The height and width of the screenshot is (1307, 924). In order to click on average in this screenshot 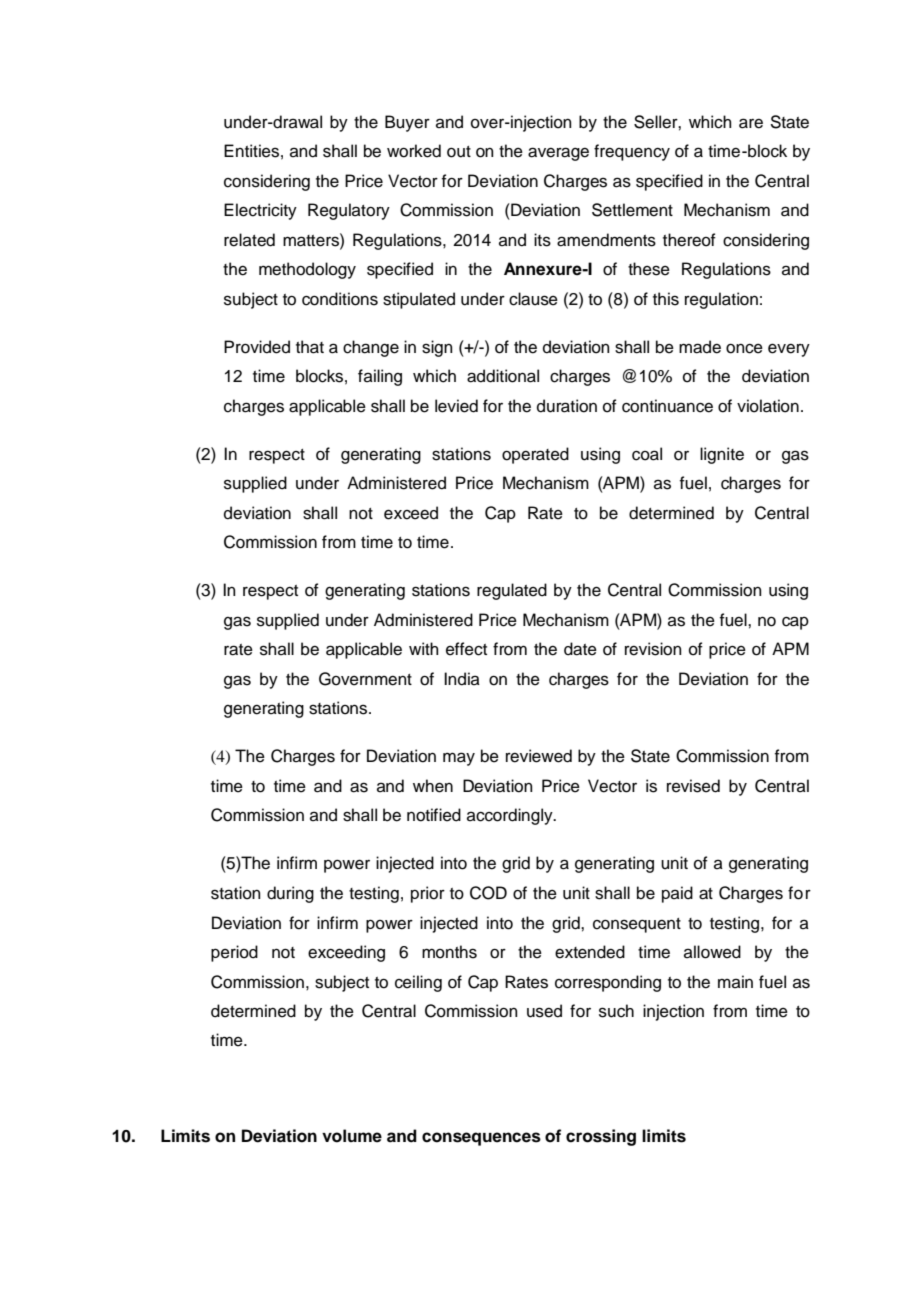, I will do `click(558, 154)`.
